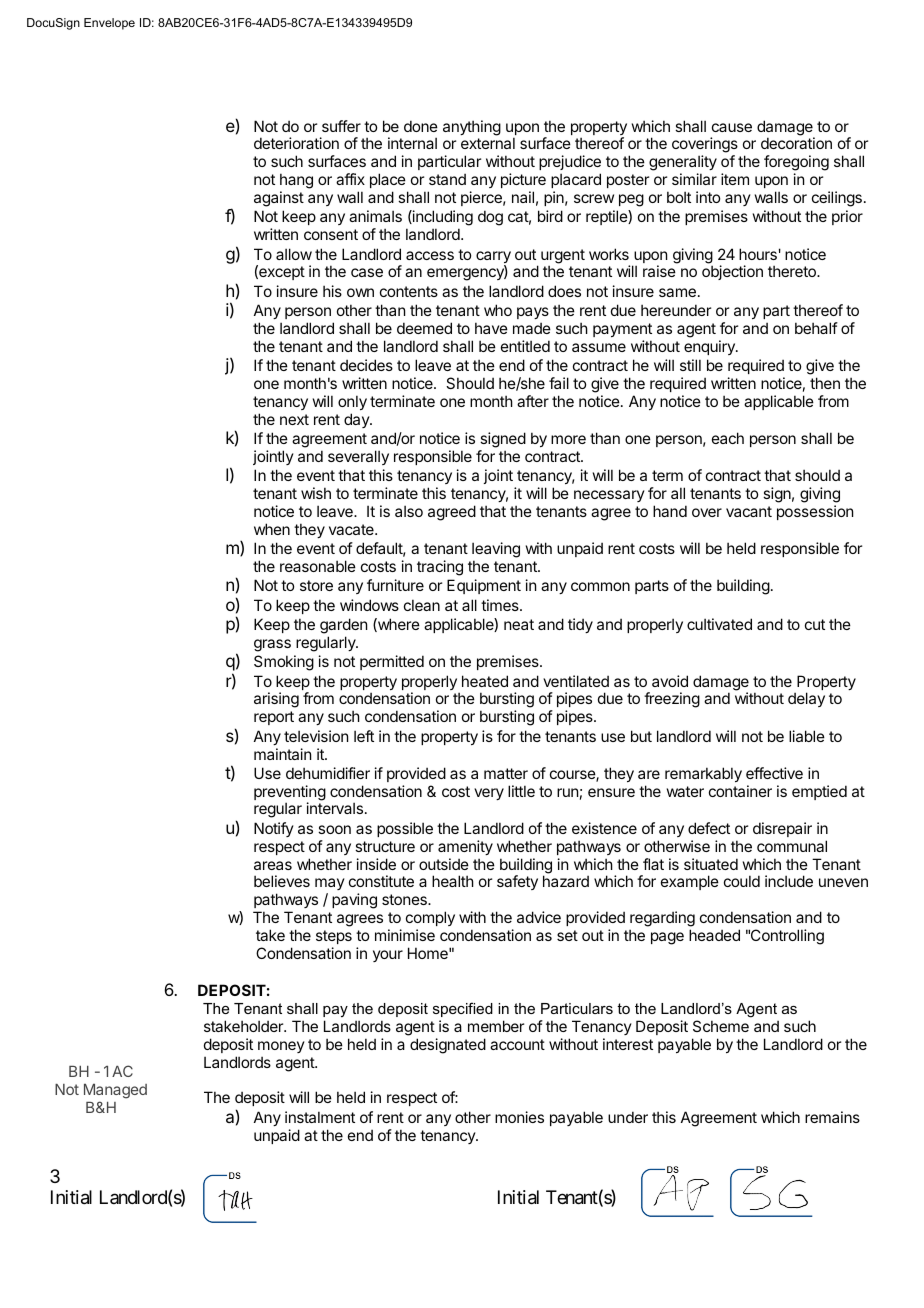  Describe the element at coordinates (488, 143) in the image. I see `external` at that location.
